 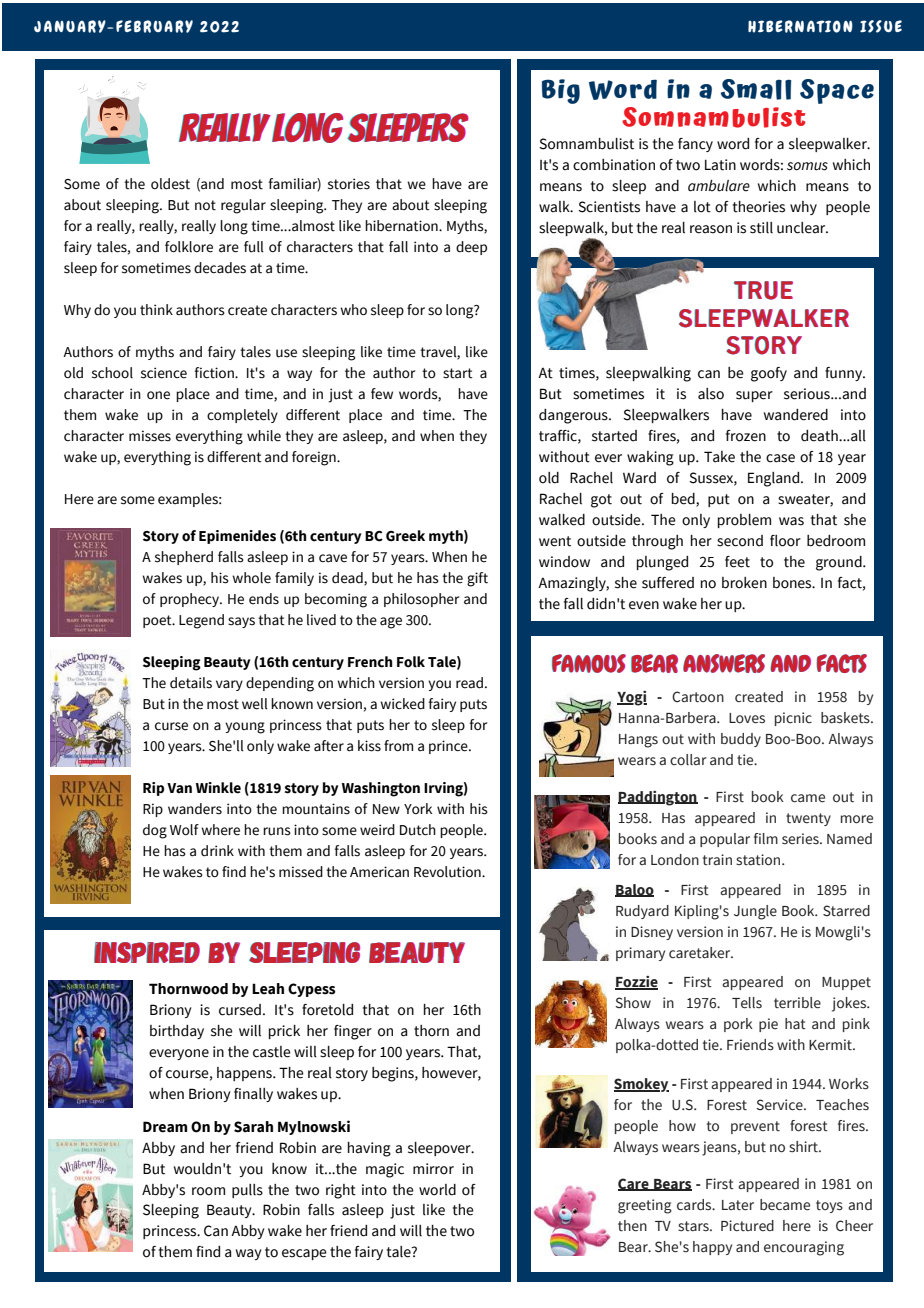 What do you see at coordinates (242, 416) in the screenshot?
I see `completely` at bounding box center [242, 416].
